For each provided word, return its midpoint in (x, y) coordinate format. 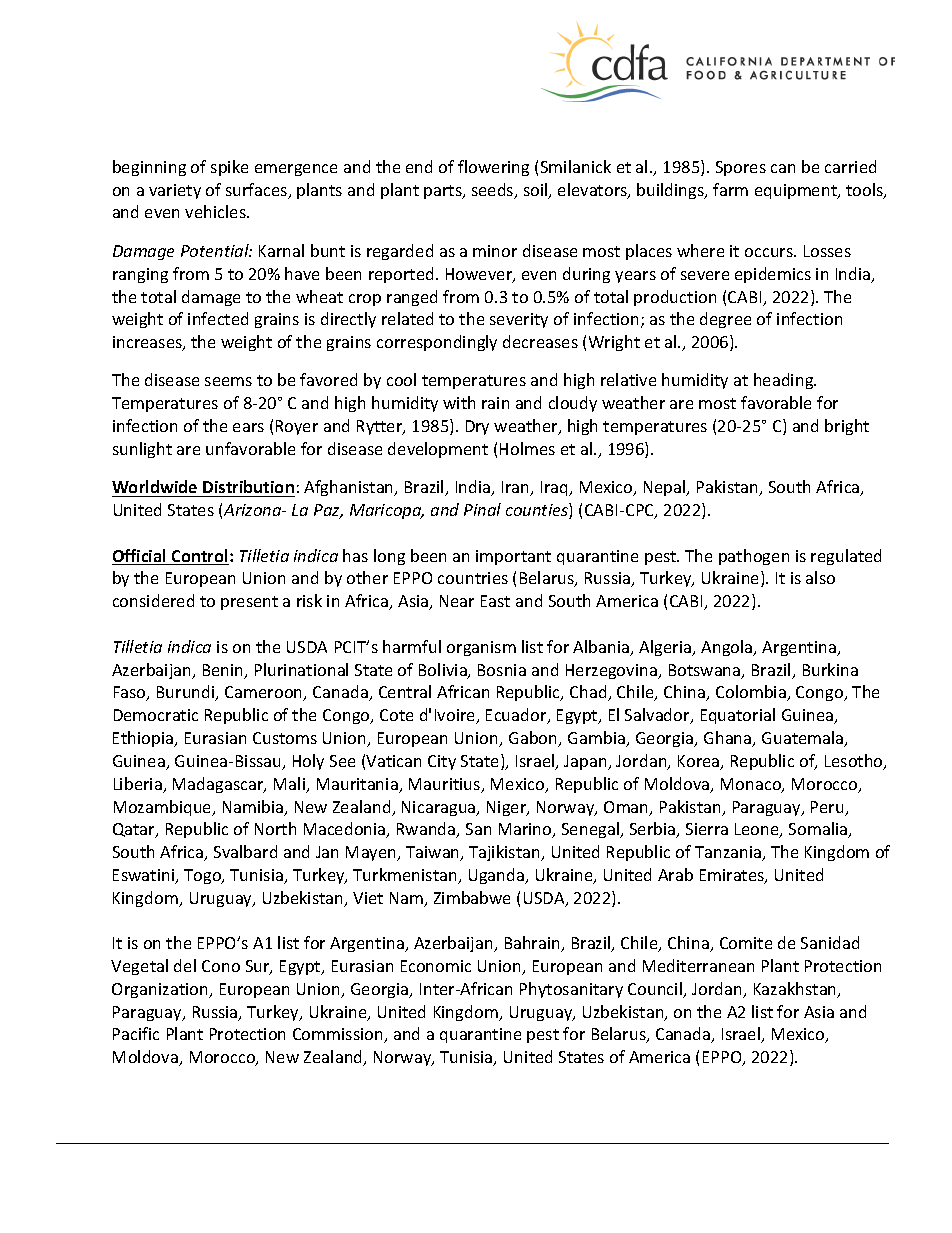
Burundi (187, 693)
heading (785, 381)
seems (228, 381)
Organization (161, 990)
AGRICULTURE (798, 75)
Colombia (752, 693)
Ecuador (517, 716)
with (459, 402)
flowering (493, 168)
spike (229, 168)
